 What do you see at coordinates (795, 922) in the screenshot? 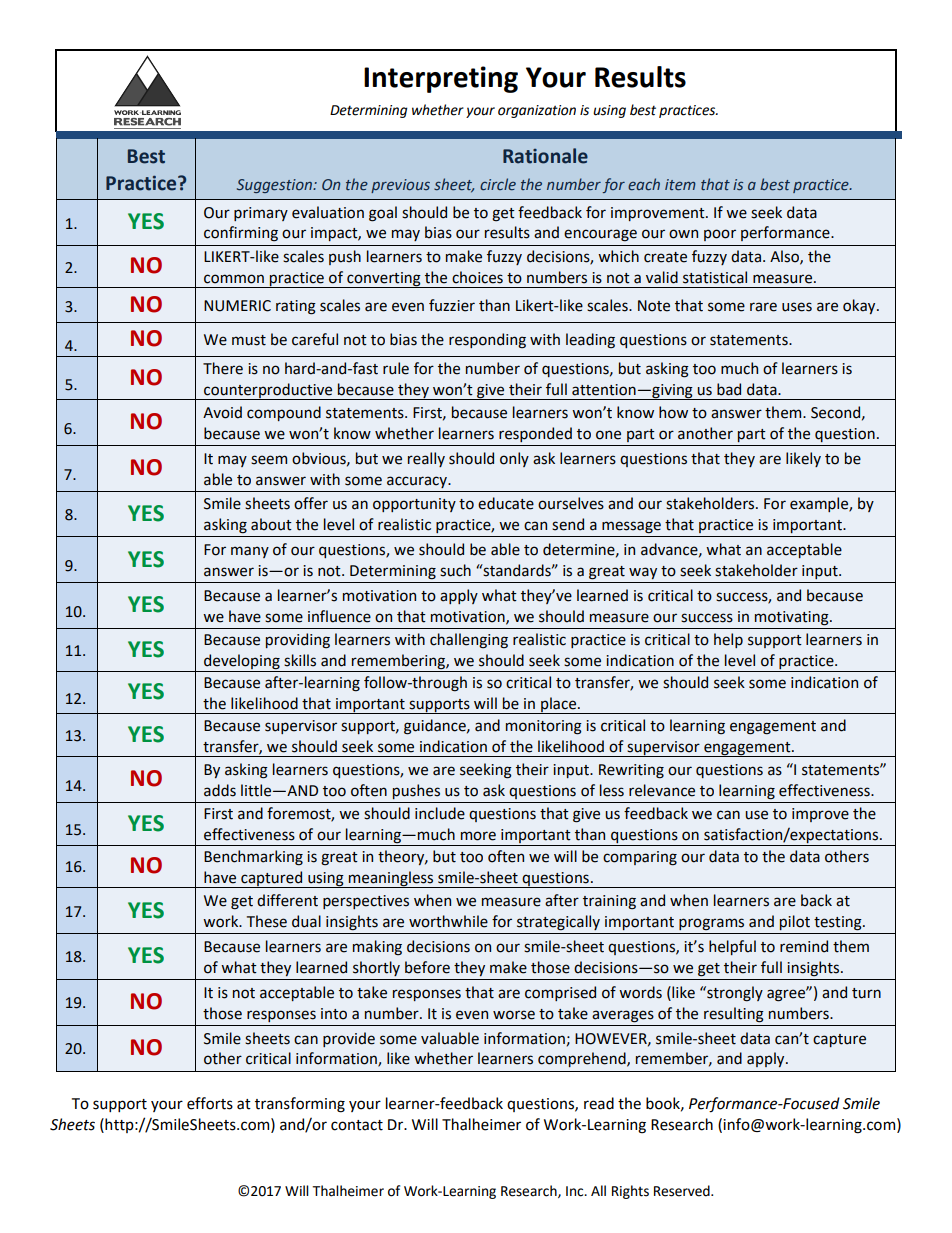
I see `pilot` at bounding box center [795, 922].
